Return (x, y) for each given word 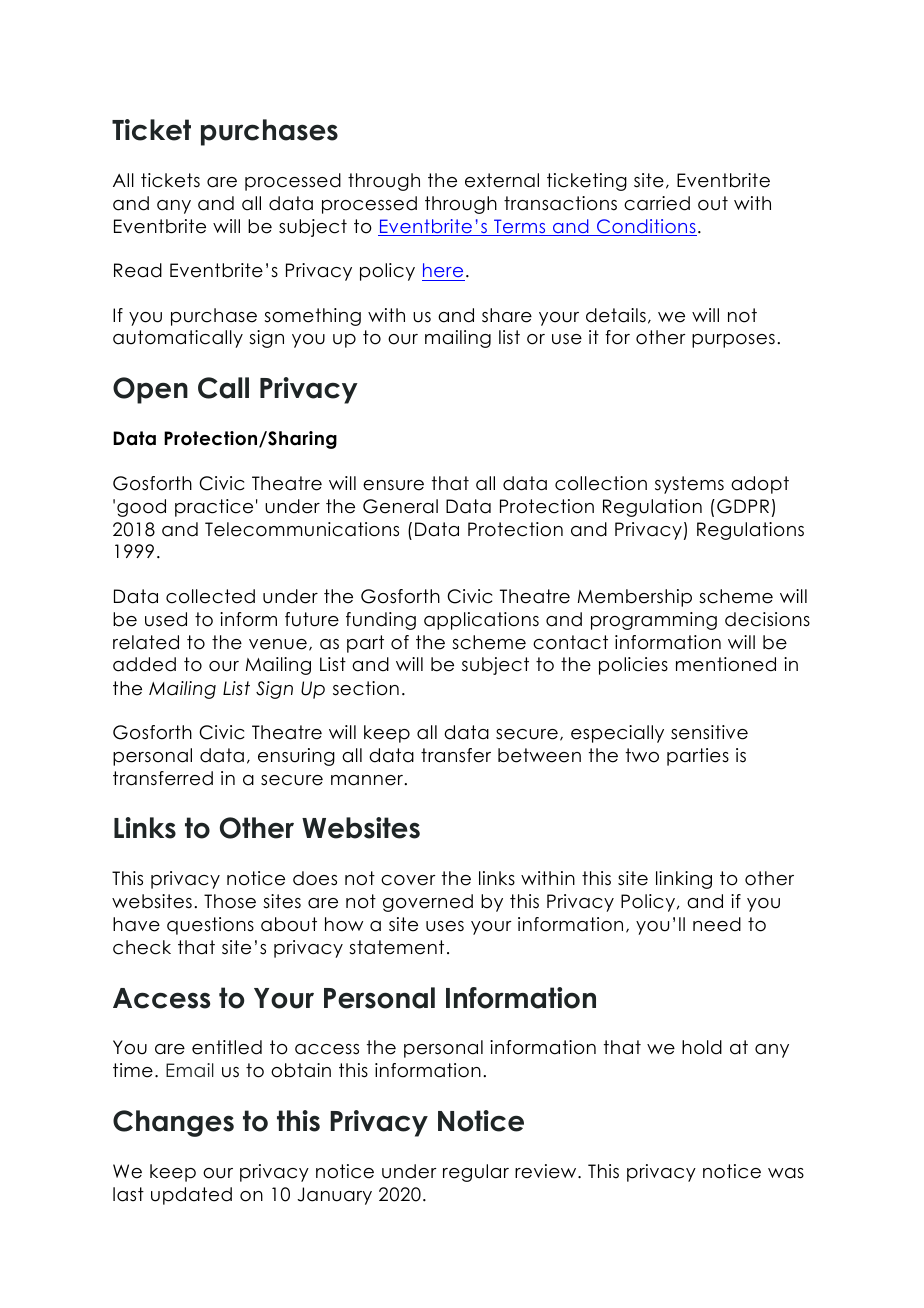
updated (191, 1196)
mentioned (726, 664)
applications (481, 621)
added (144, 664)
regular (476, 1173)
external (502, 180)
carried (657, 203)
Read (138, 270)
